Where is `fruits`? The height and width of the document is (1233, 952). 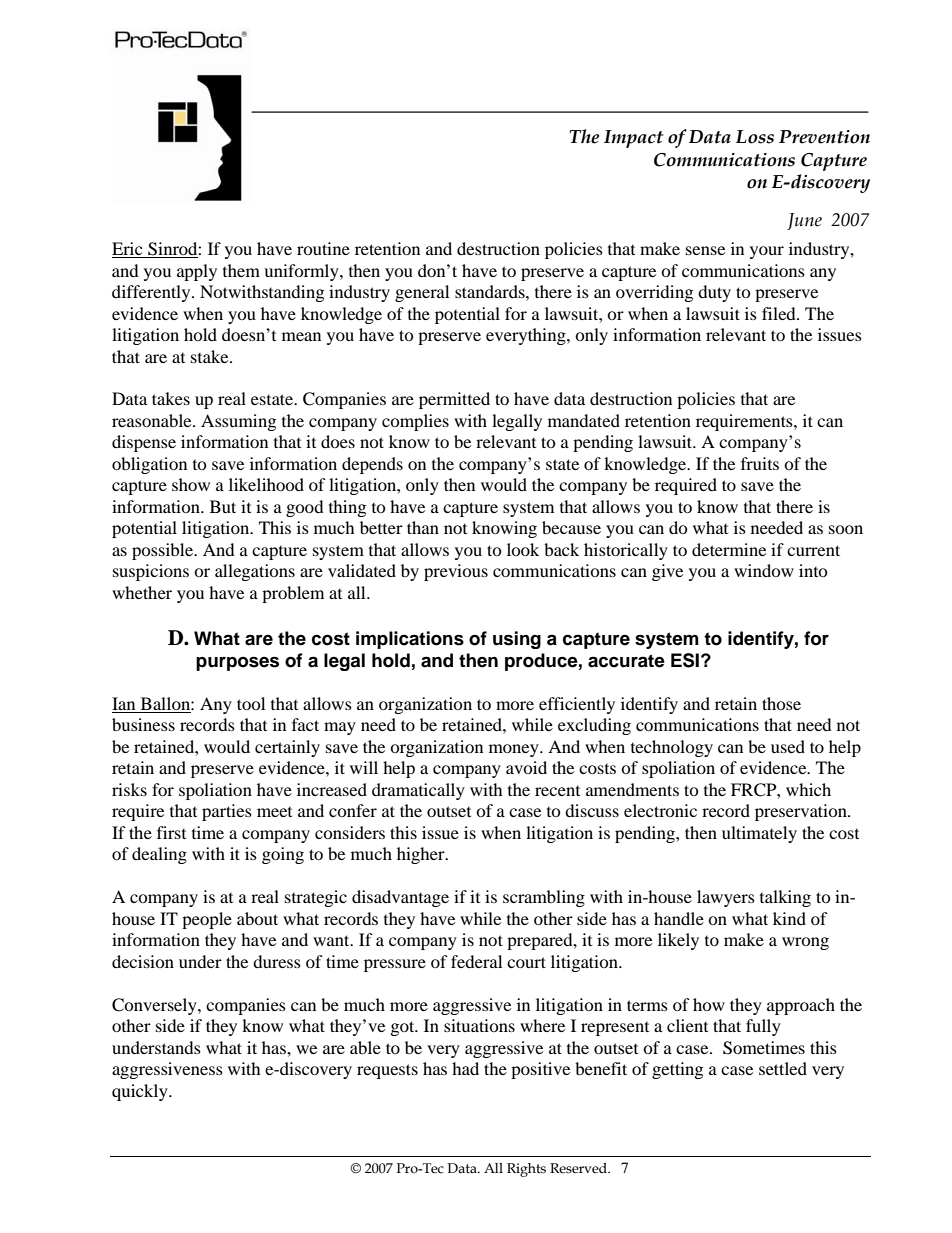 fruits is located at coordinates (760, 463).
